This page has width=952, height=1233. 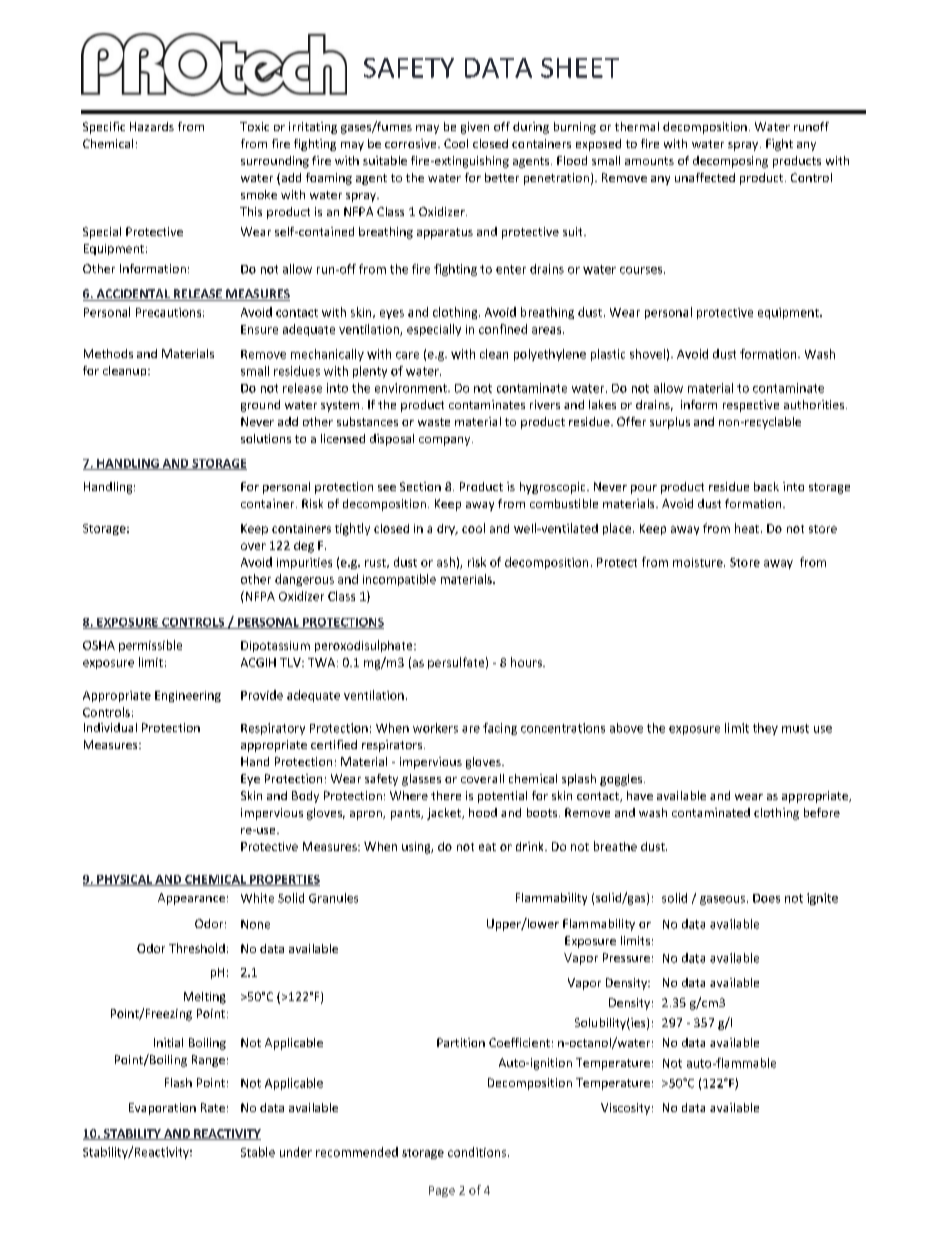 What do you see at coordinates (152, 126) in the page?
I see `Hazards` at bounding box center [152, 126].
